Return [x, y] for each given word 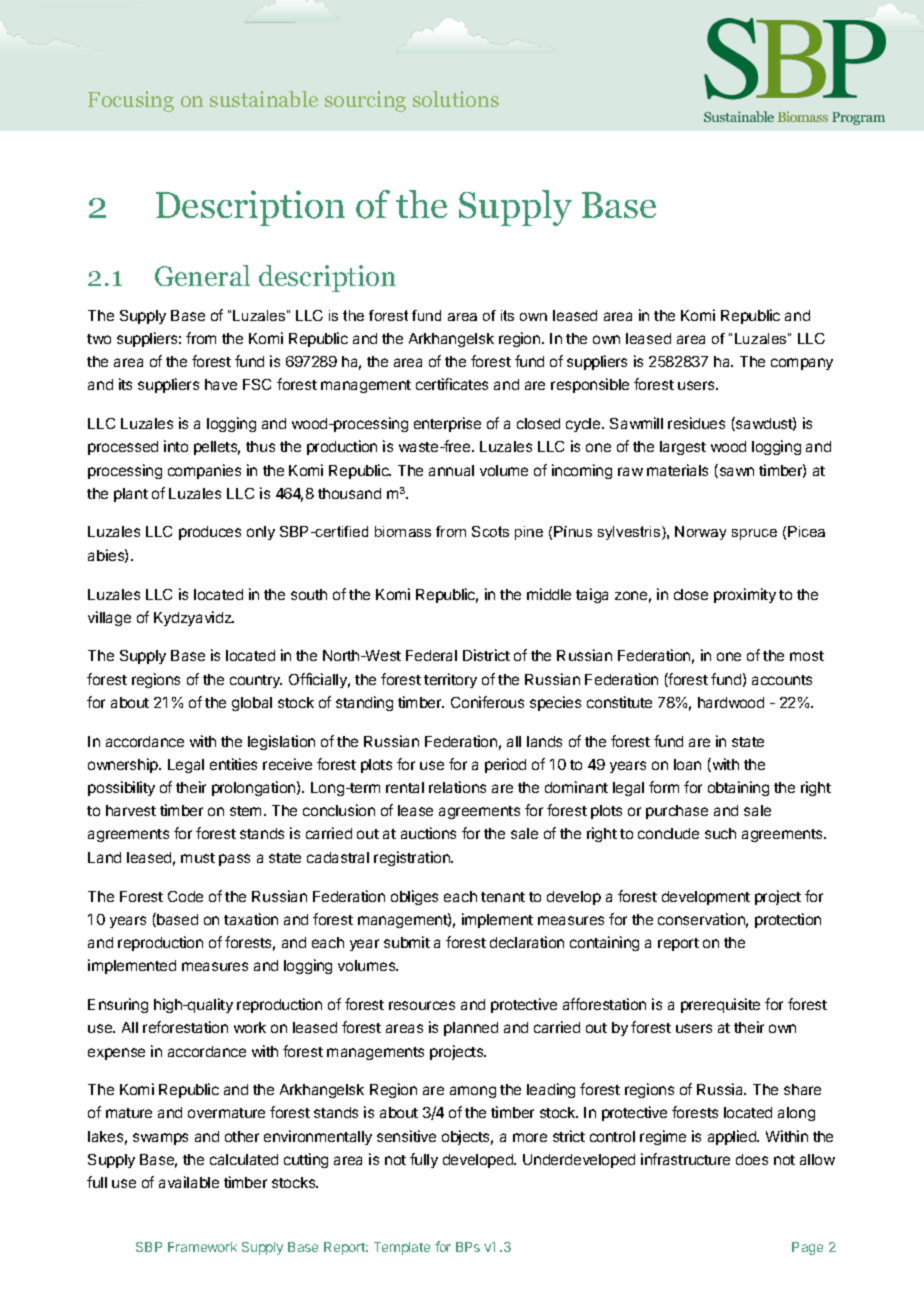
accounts [782, 680]
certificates [452, 384]
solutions [456, 99]
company [802, 364]
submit [407, 942]
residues [696, 423]
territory [450, 680]
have [221, 384]
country [256, 681]
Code [185, 896]
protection [788, 920]
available [189, 1182]
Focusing [131, 101]
